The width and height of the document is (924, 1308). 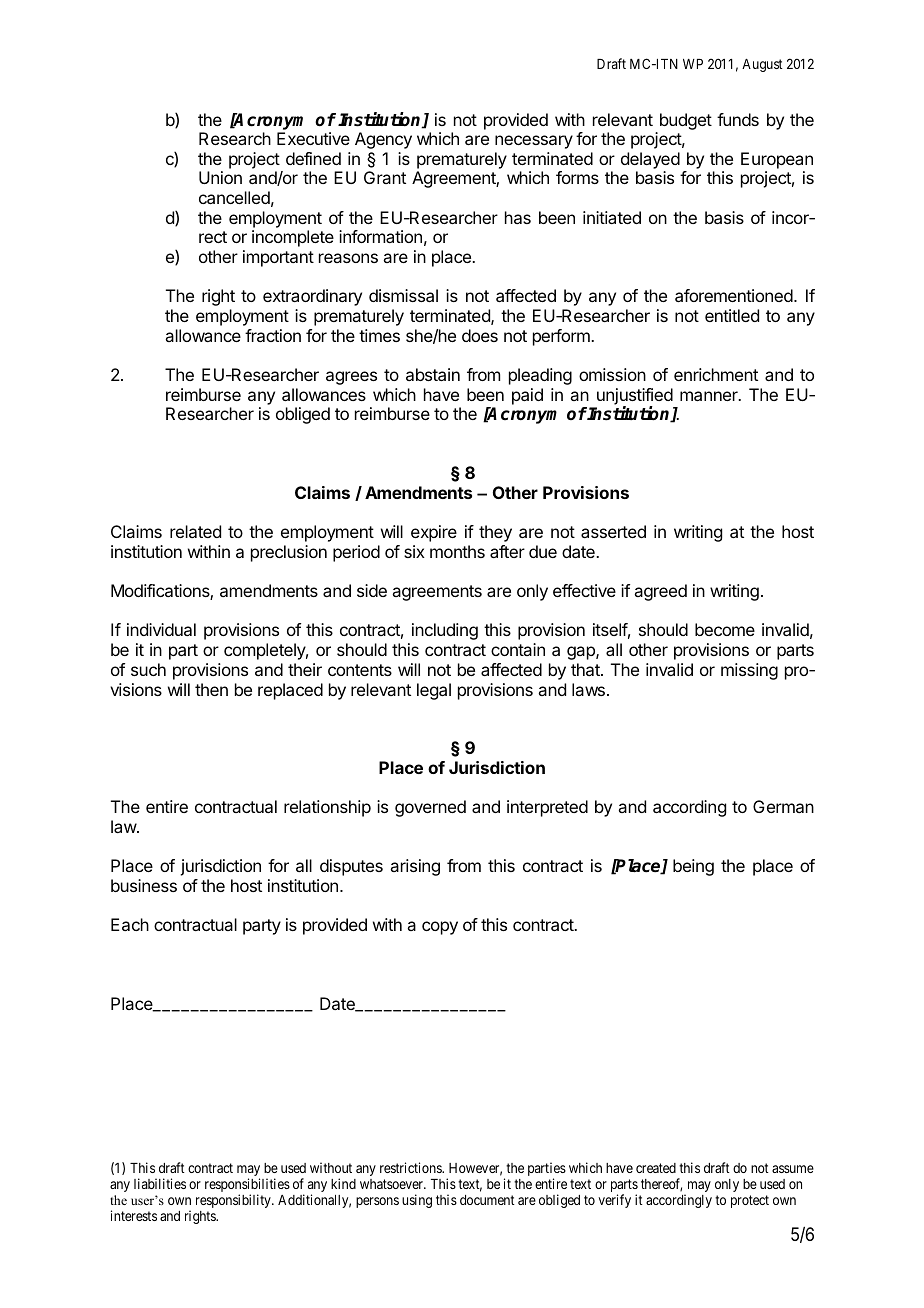 What do you see at coordinates (273, 335) in the document?
I see `fraction` at bounding box center [273, 335].
